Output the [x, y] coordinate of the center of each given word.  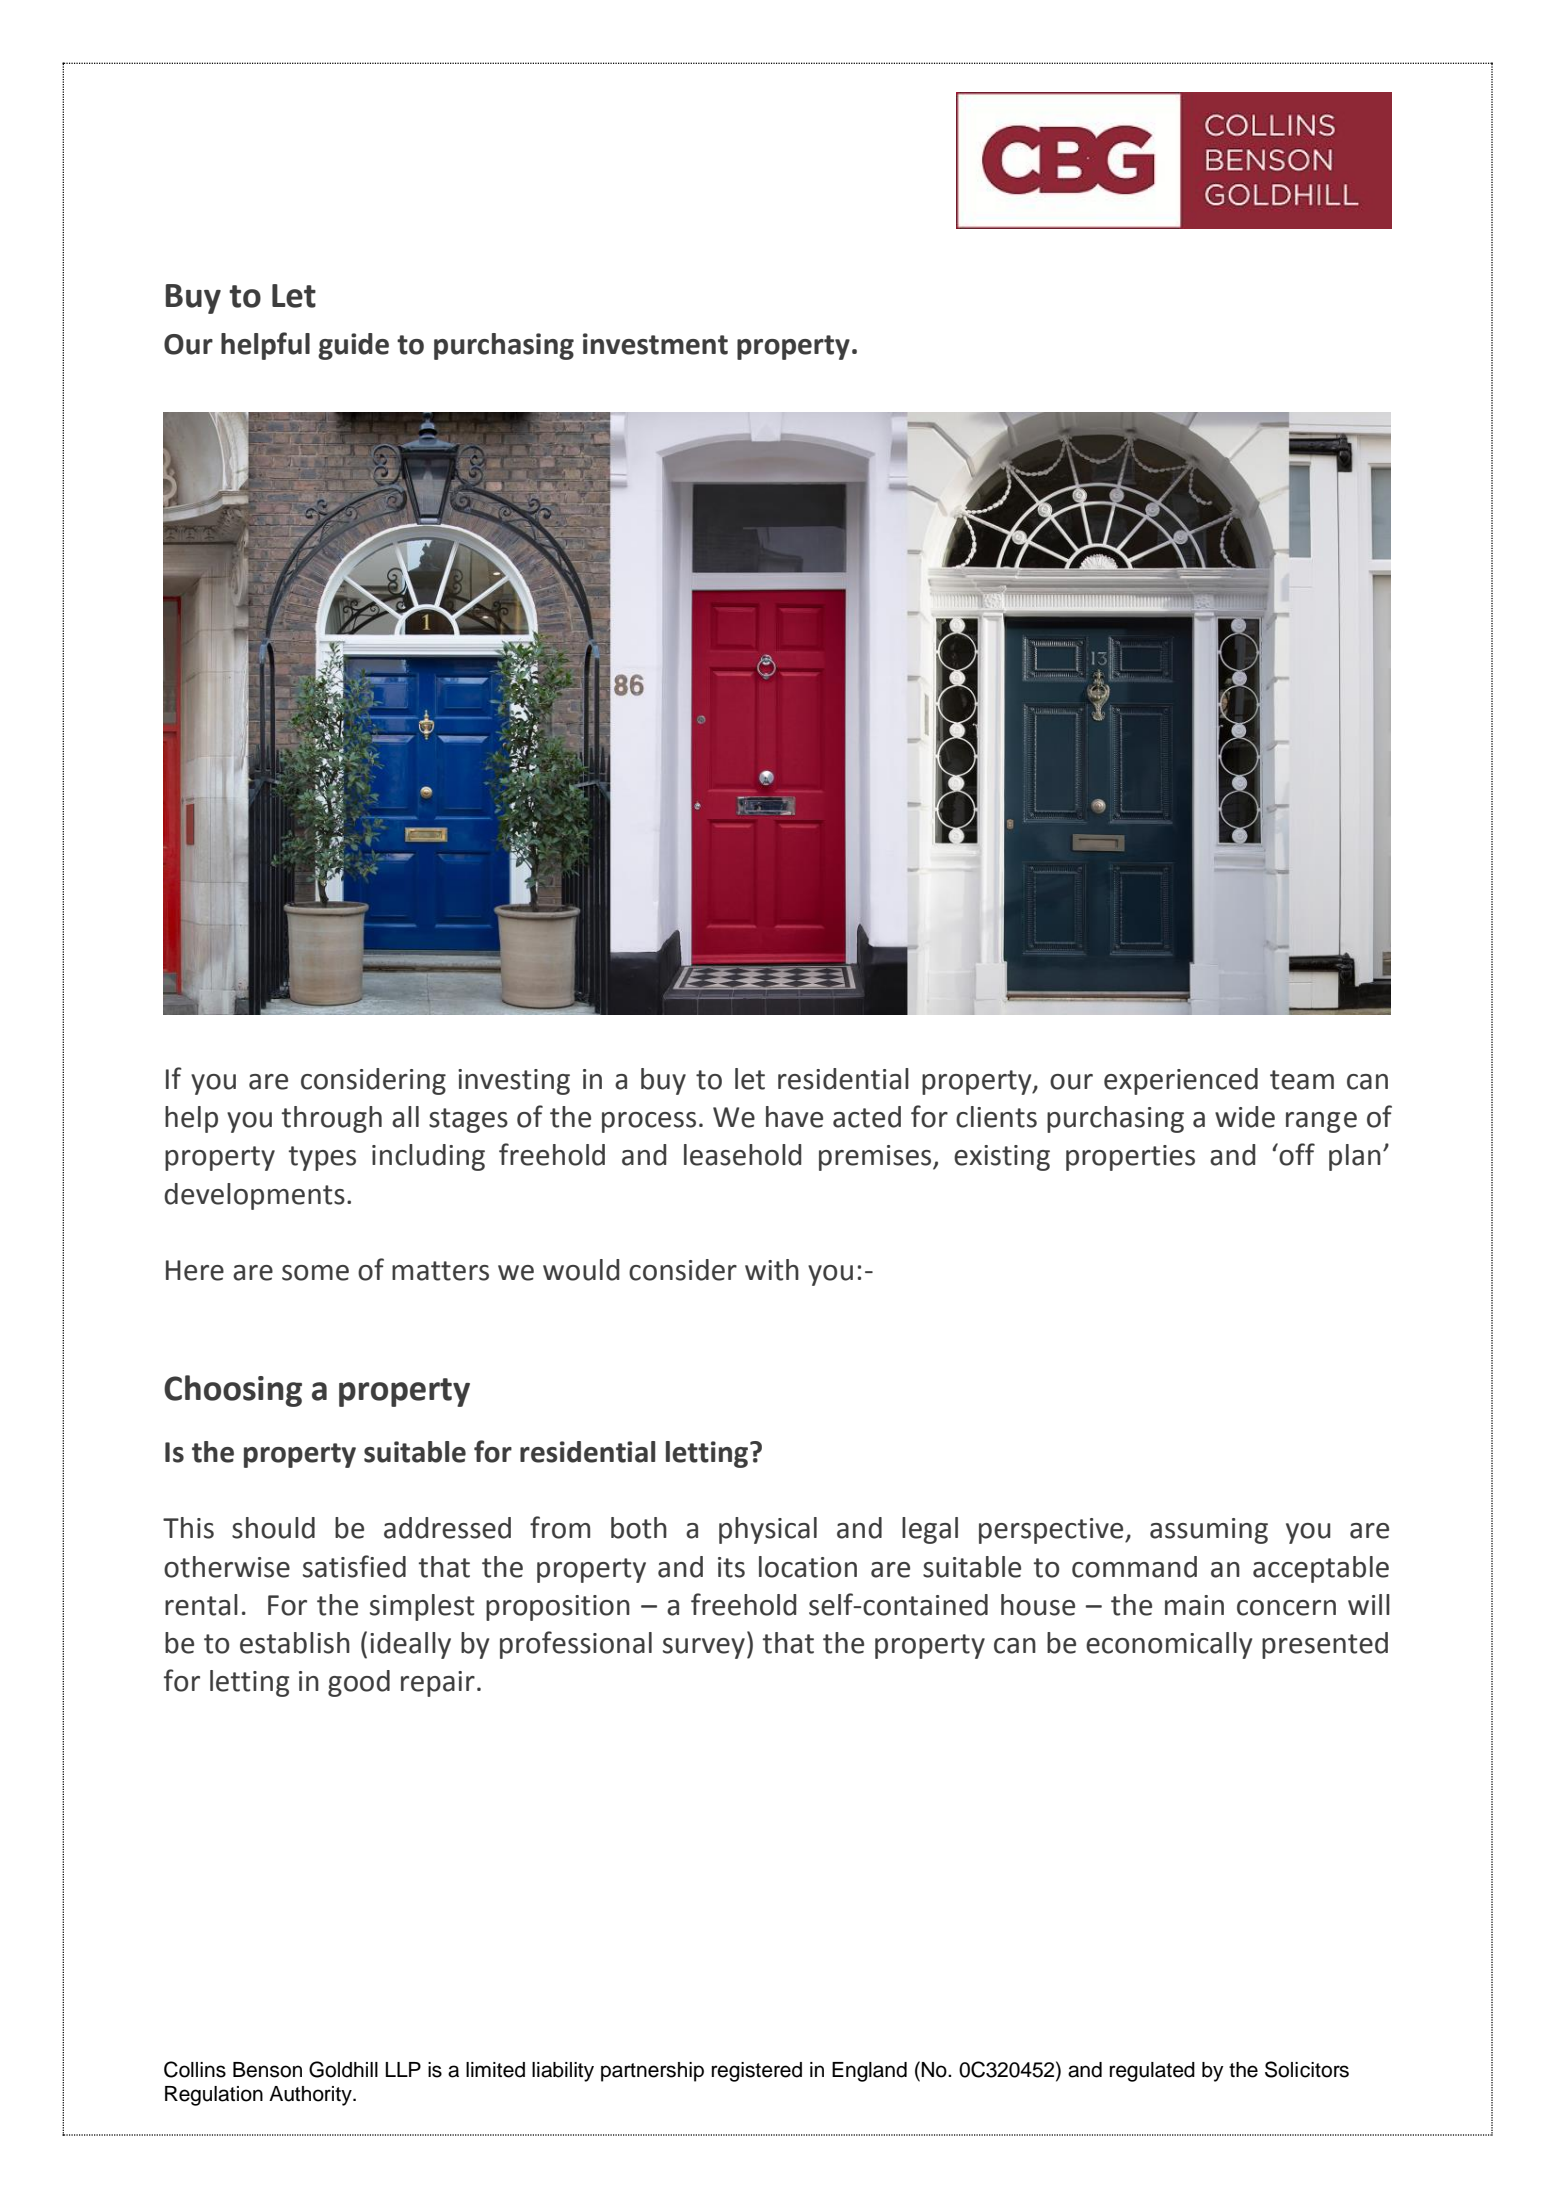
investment [655, 344]
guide [353, 346]
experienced [1181, 1081]
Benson [267, 2070]
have [794, 1117]
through [332, 1119]
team [1302, 1080]
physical [768, 1530]
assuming [1209, 1531]
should [273, 1528]
